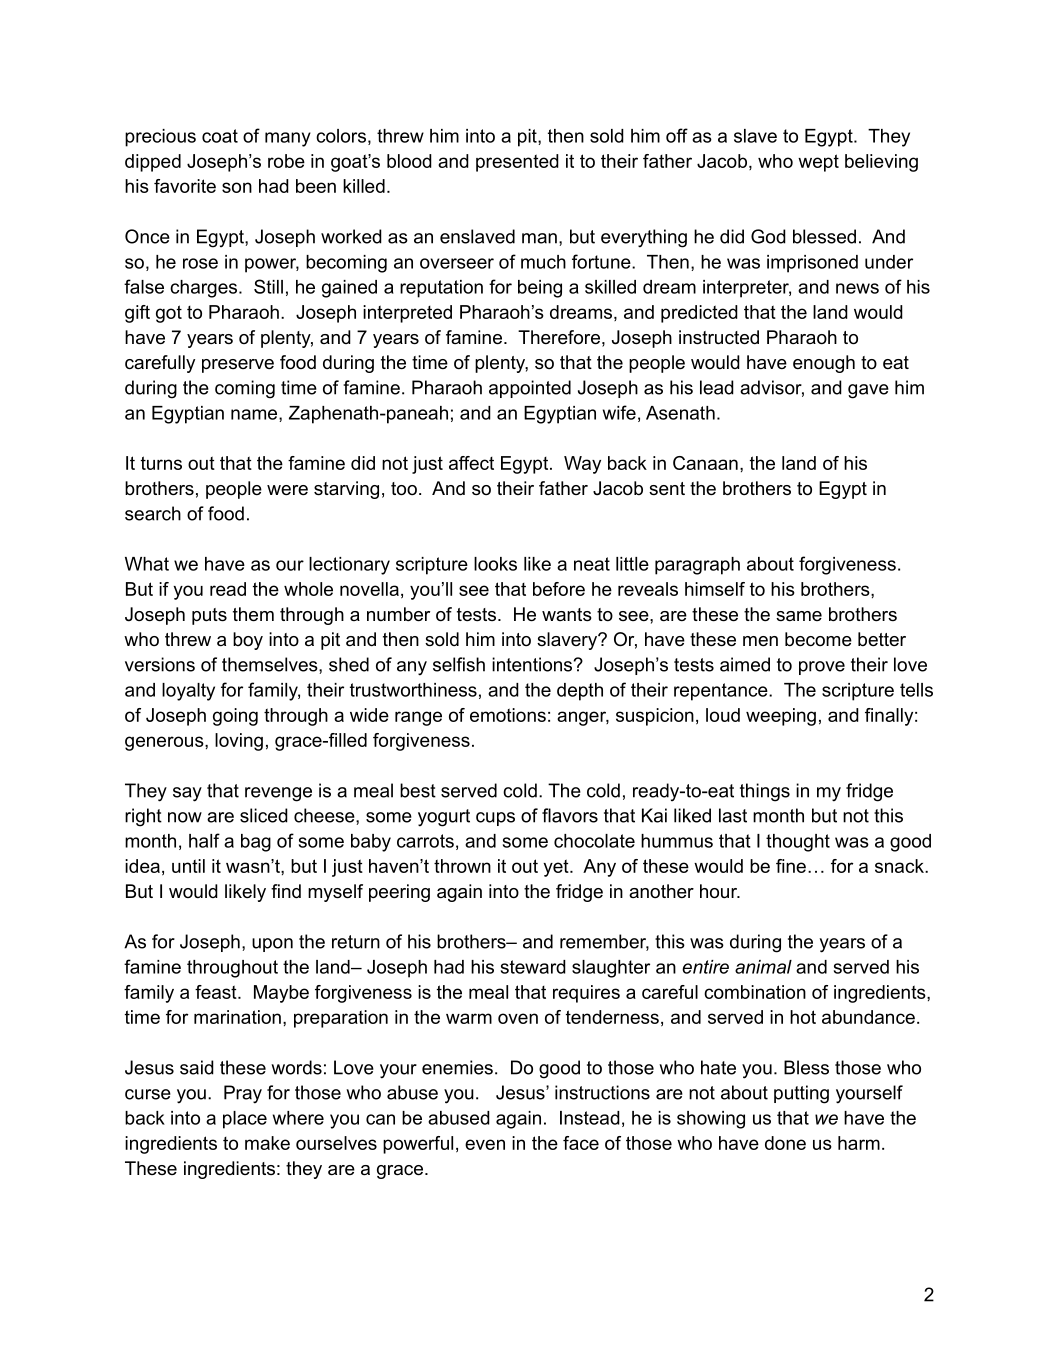  What do you see at coordinates (409, 161) in the screenshot?
I see `blood` at bounding box center [409, 161].
